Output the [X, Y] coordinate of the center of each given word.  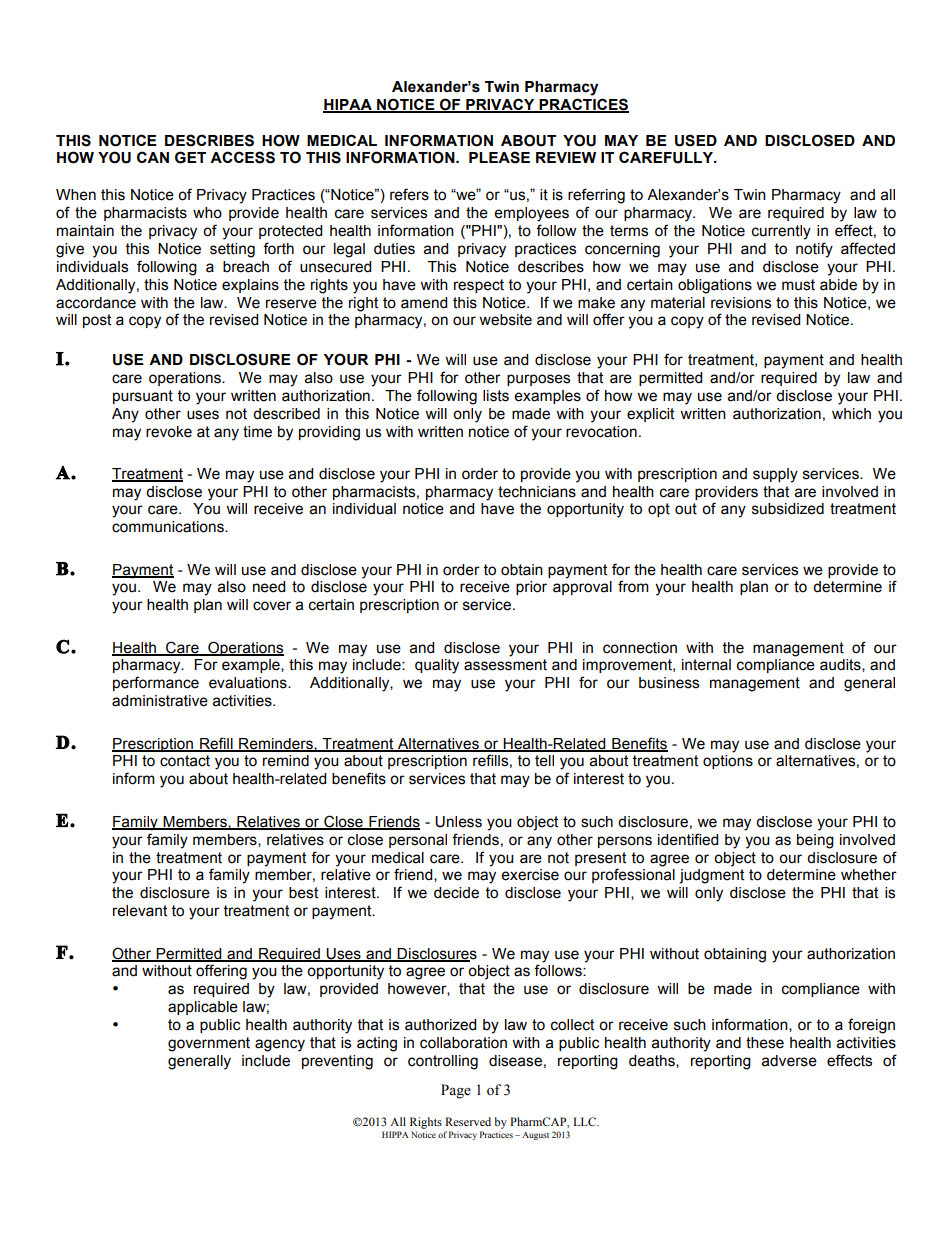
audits [841, 665]
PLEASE [499, 157]
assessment [505, 665]
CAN [153, 157]
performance [156, 683]
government [209, 1044]
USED [696, 140]
